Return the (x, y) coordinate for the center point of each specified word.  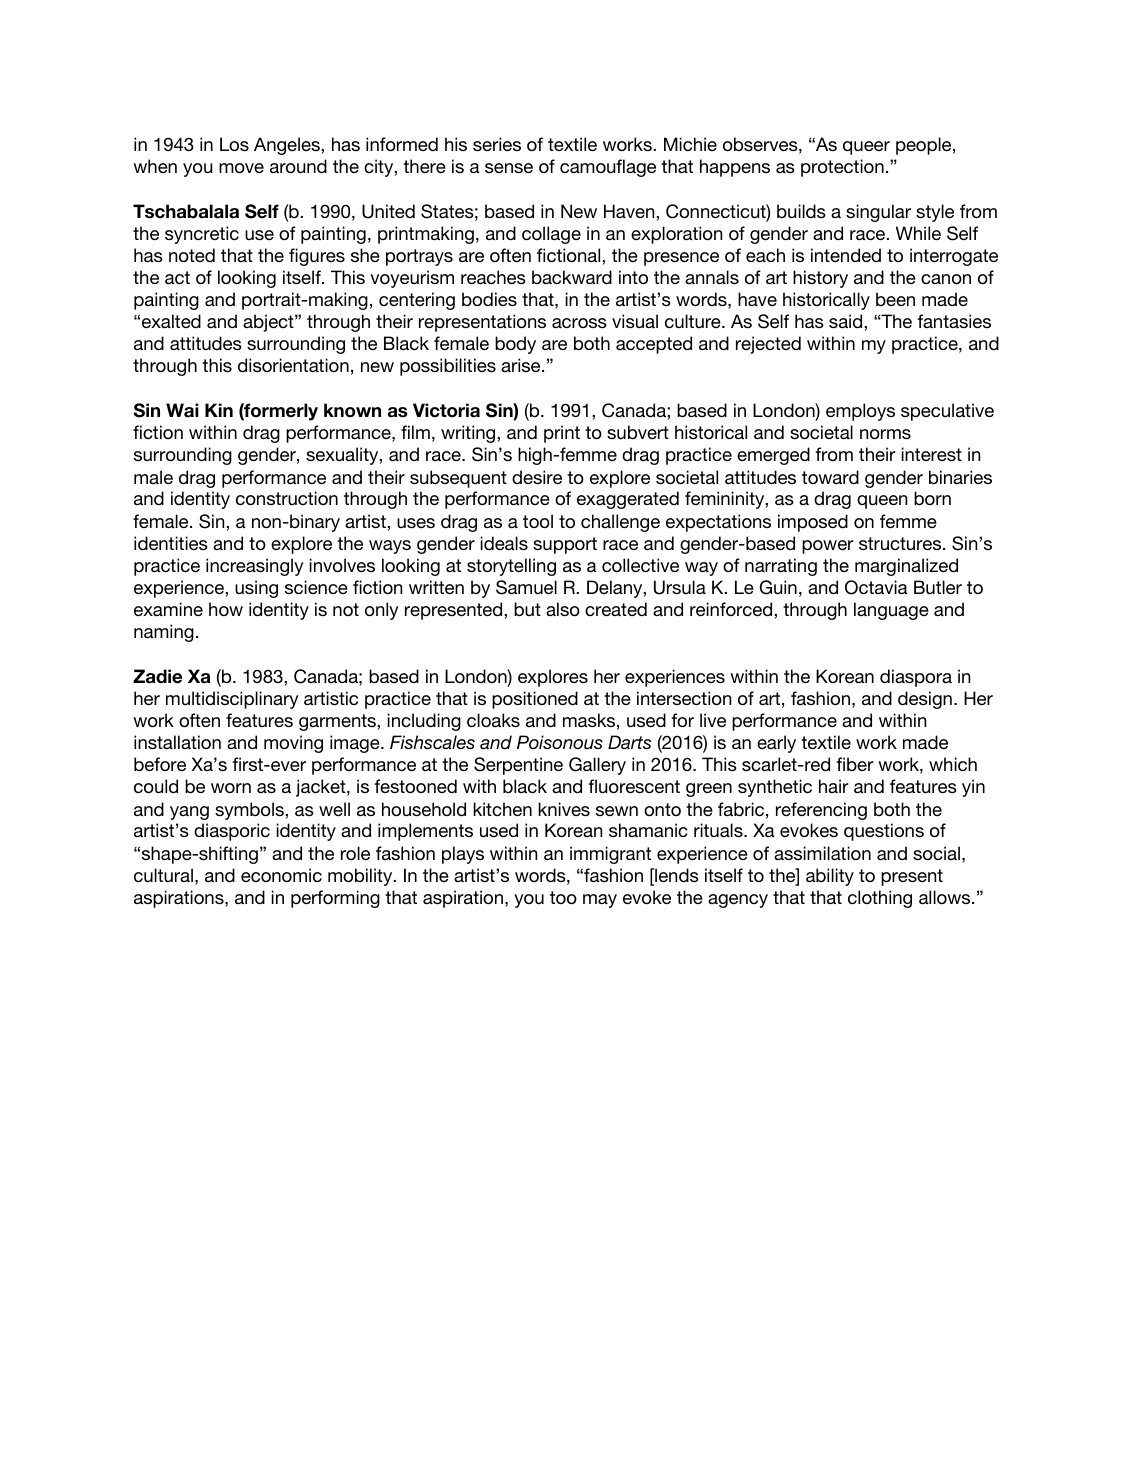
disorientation (293, 365)
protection (842, 168)
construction (287, 498)
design (925, 700)
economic (281, 875)
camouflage (608, 168)
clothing (880, 899)
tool (538, 521)
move (241, 168)
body (515, 345)
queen (882, 502)
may (600, 901)
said (847, 321)
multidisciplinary (232, 700)
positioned (535, 700)
